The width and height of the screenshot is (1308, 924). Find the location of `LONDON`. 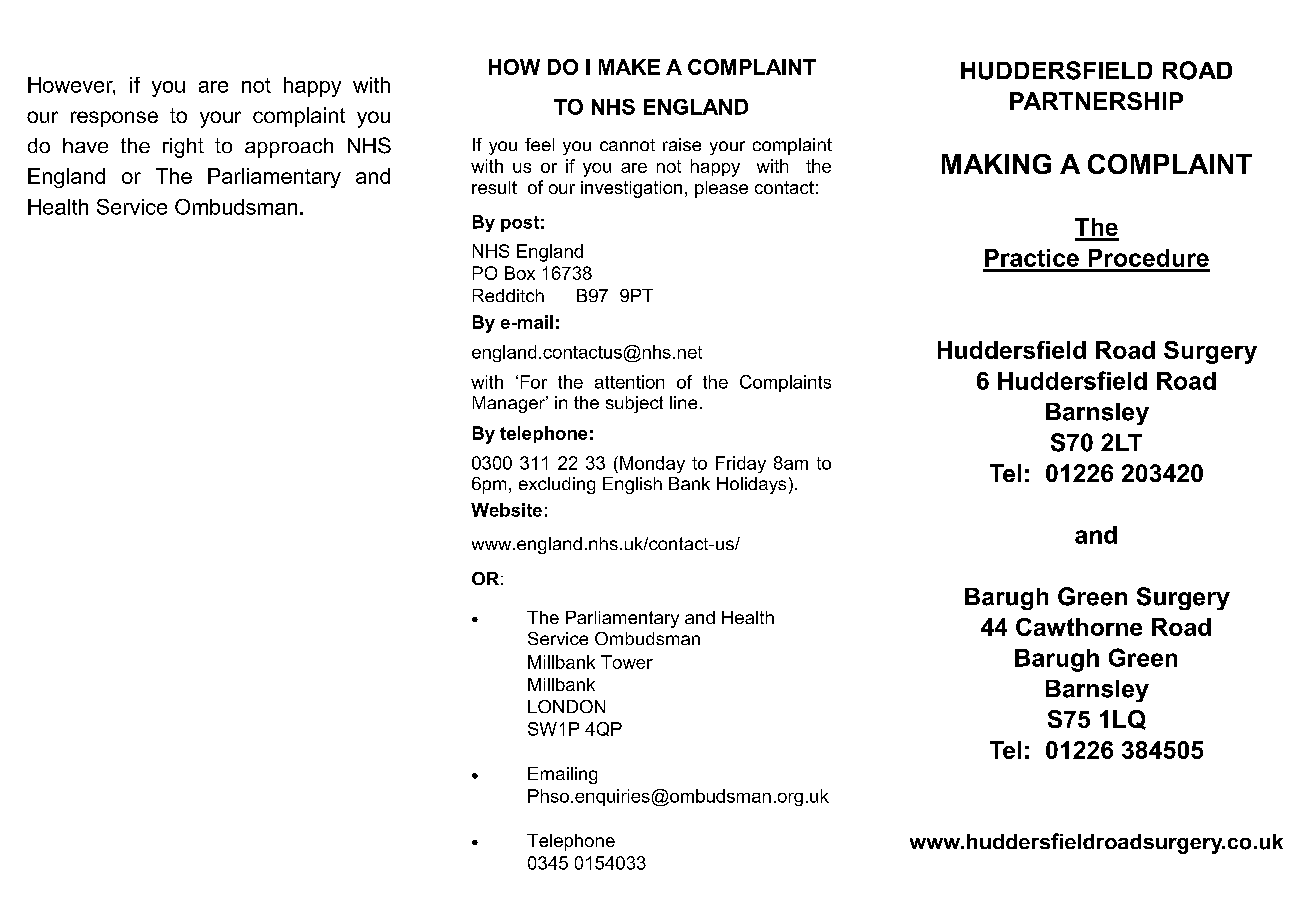

LONDON is located at coordinates (566, 706).
